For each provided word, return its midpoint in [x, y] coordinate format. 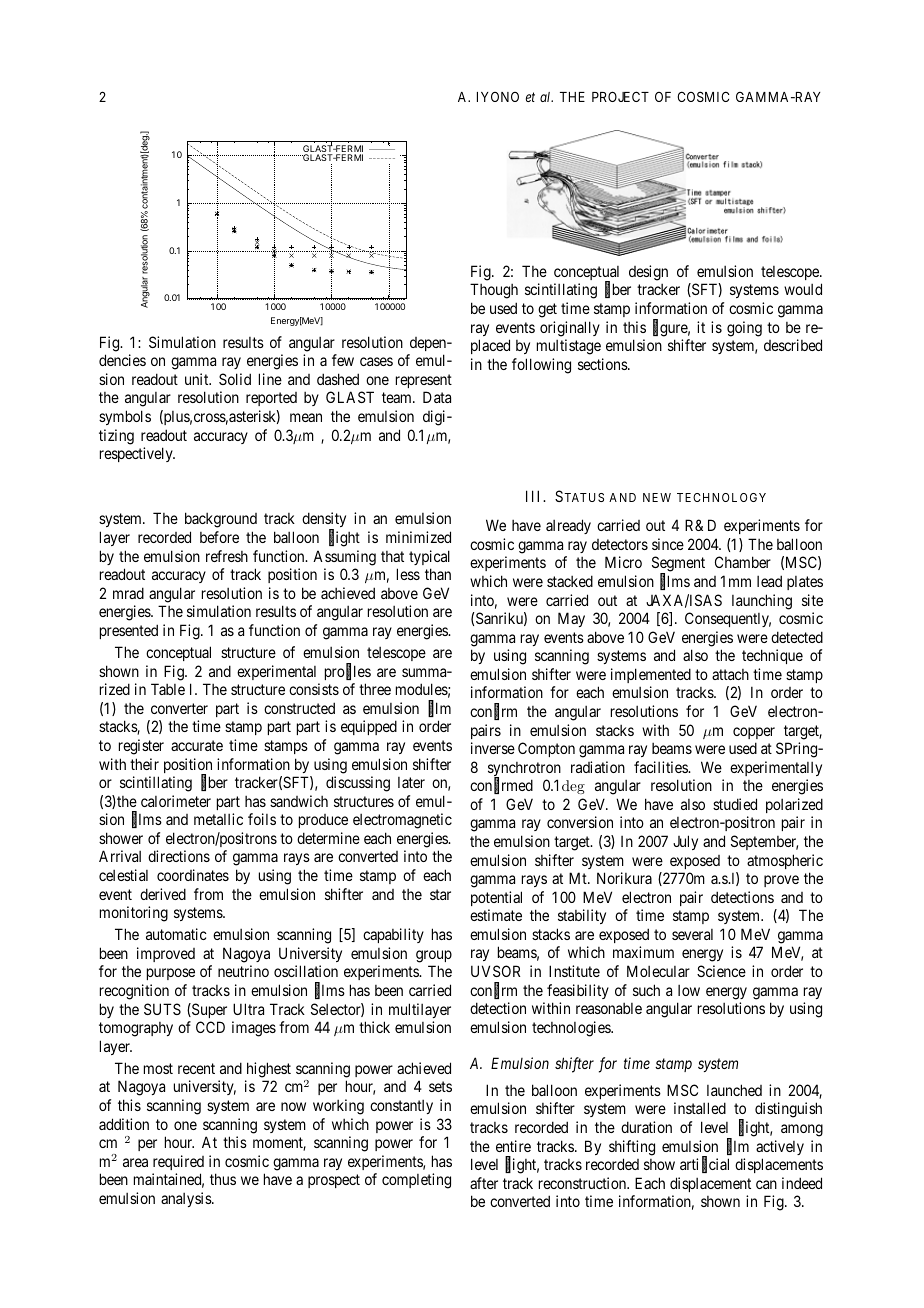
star [440, 894]
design [648, 273]
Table [168, 689]
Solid [235, 379]
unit [198, 379]
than [438, 574]
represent [424, 381]
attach [730, 674]
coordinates [193, 875]
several [692, 934]
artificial [704, 1165]
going [744, 329]
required [178, 1162]
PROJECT [620, 96]
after [484, 1183]
